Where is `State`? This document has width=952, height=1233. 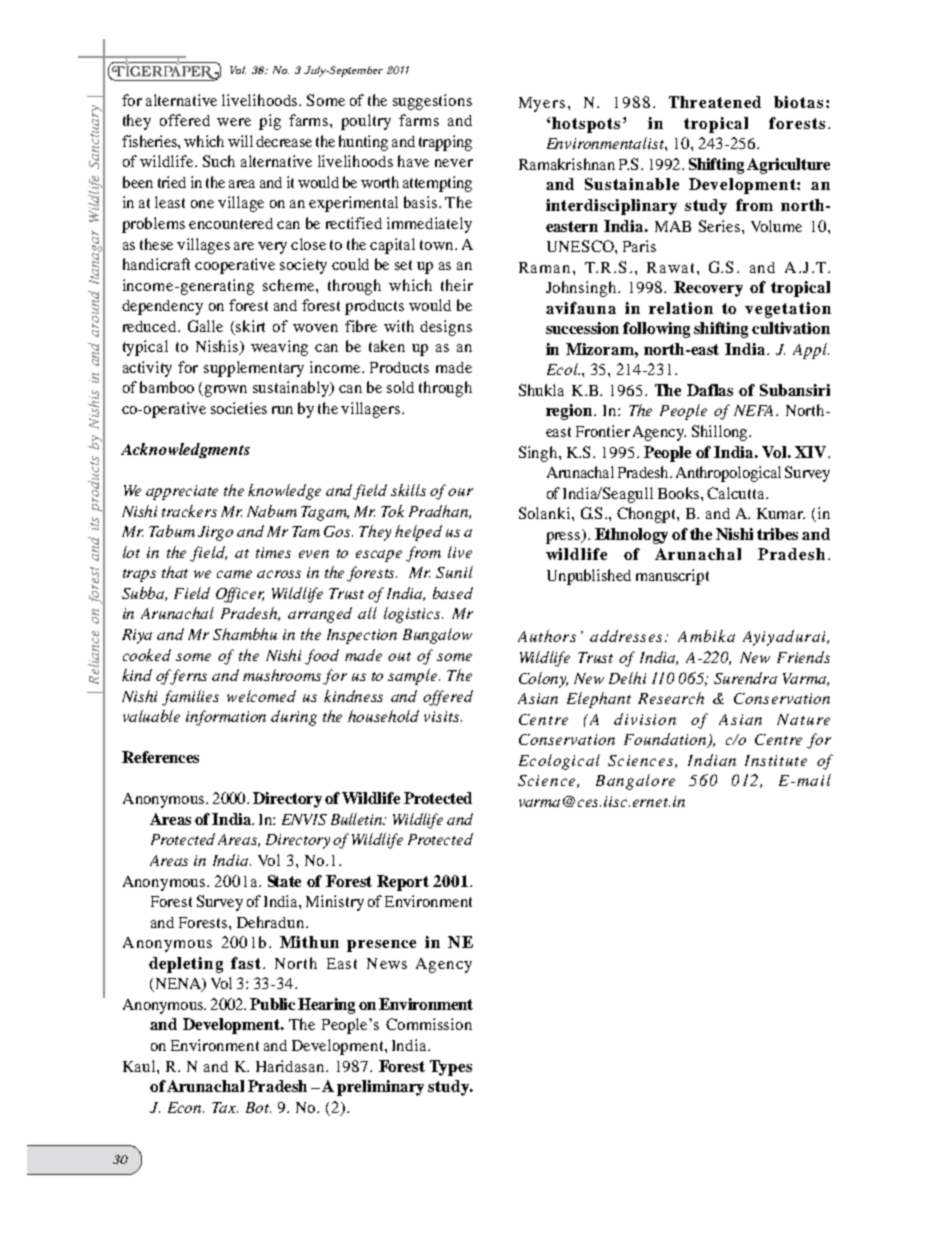
State is located at coordinates (284, 881).
